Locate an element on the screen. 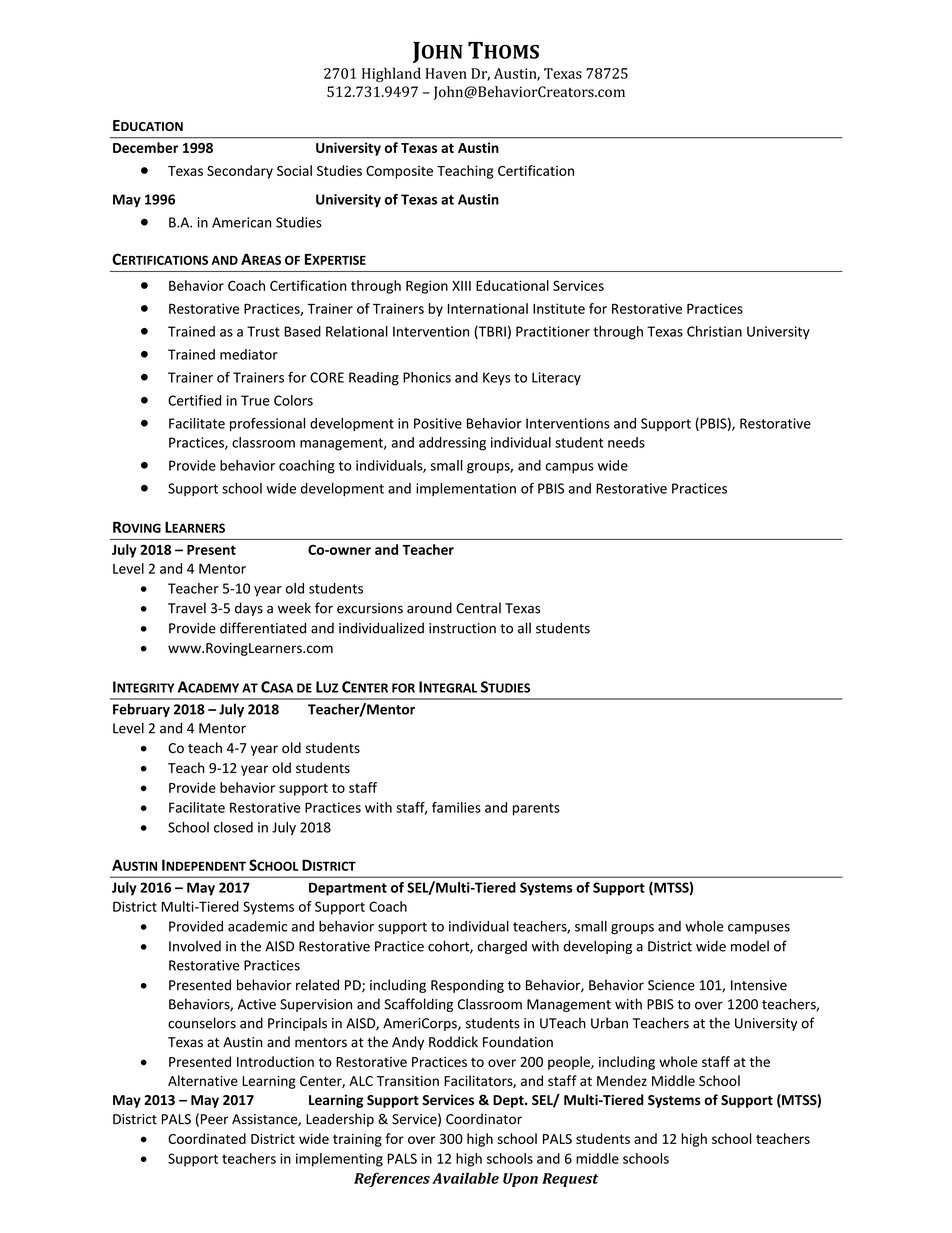 This screenshot has height=1233, width=952. Travel is located at coordinates (187, 608).
